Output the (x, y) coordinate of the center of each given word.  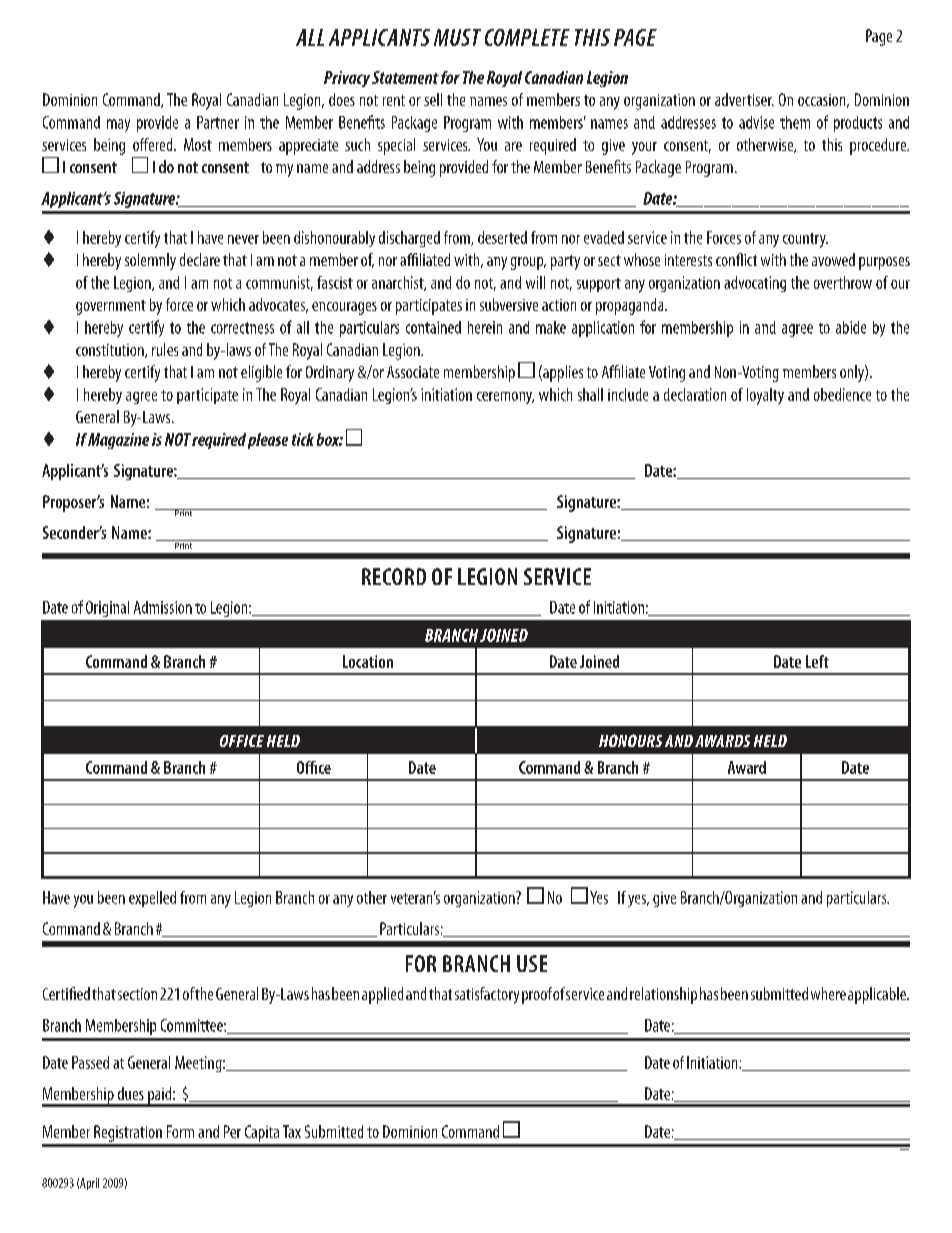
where (828, 993)
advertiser (744, 99)
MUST (457, 37)
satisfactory (487, 995)
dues (131, 1093)
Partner (218, 122)
